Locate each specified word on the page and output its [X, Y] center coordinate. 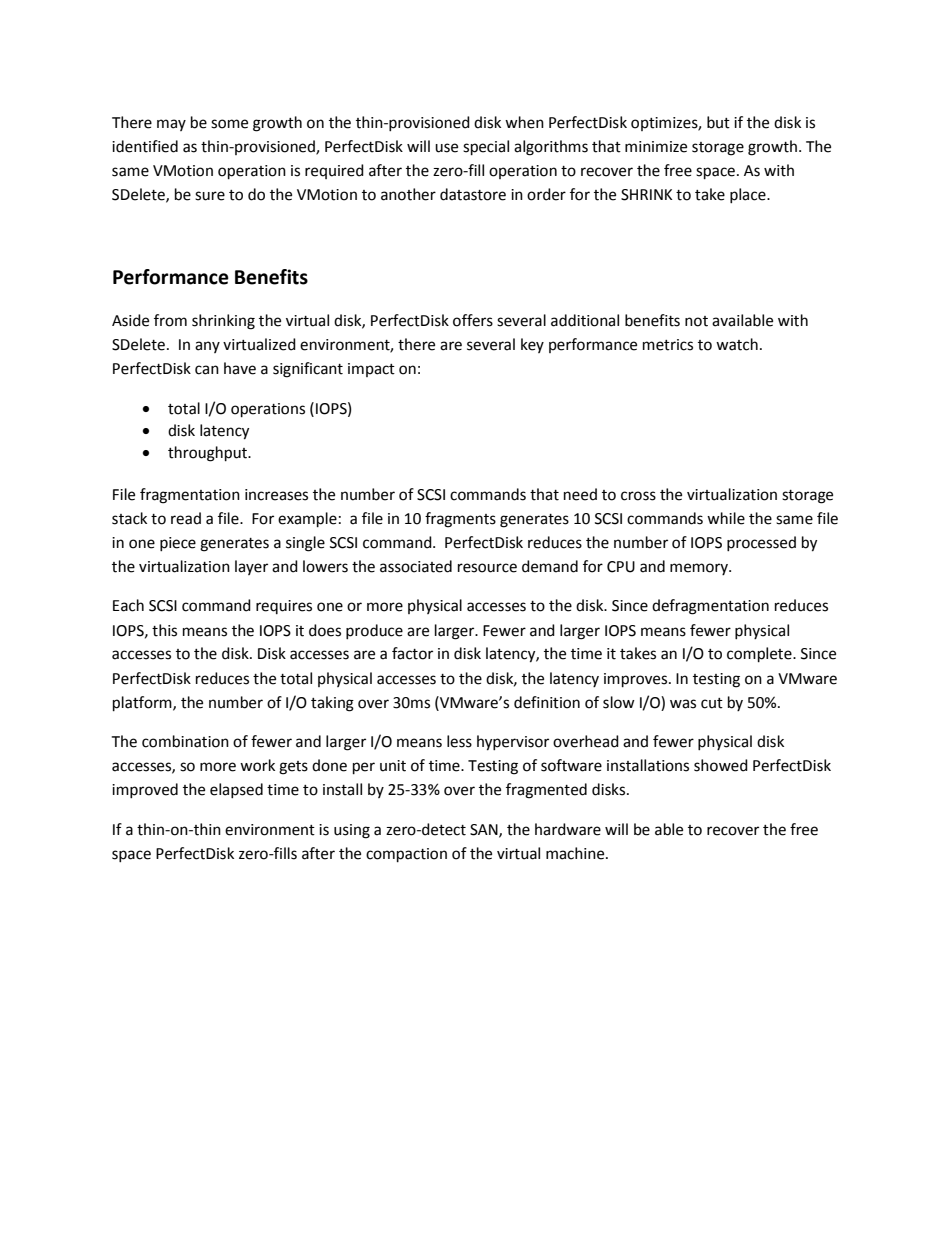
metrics [668, 345]
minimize [656, 147]
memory [700, 569]
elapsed [236, 790]
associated [416, 566]
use [446, 148]
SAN [485, 830]
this [164, 630]
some [229, 124]
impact [371, 370]
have [240, 368]
